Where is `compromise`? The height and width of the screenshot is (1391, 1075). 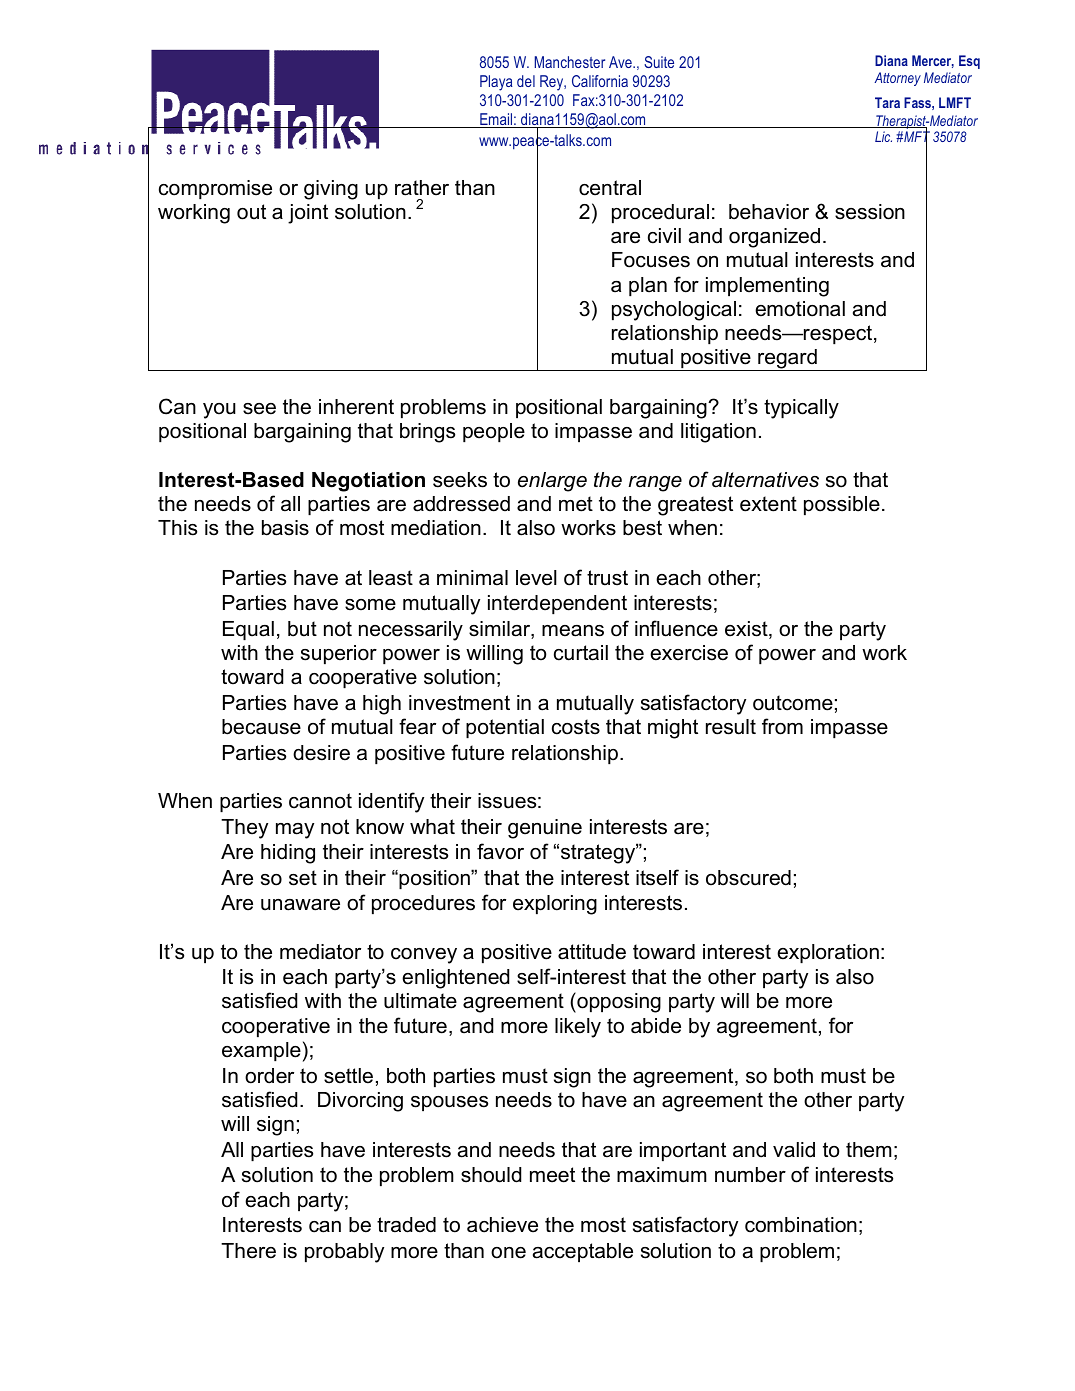 compromise is located at coordinates (215, 189).
